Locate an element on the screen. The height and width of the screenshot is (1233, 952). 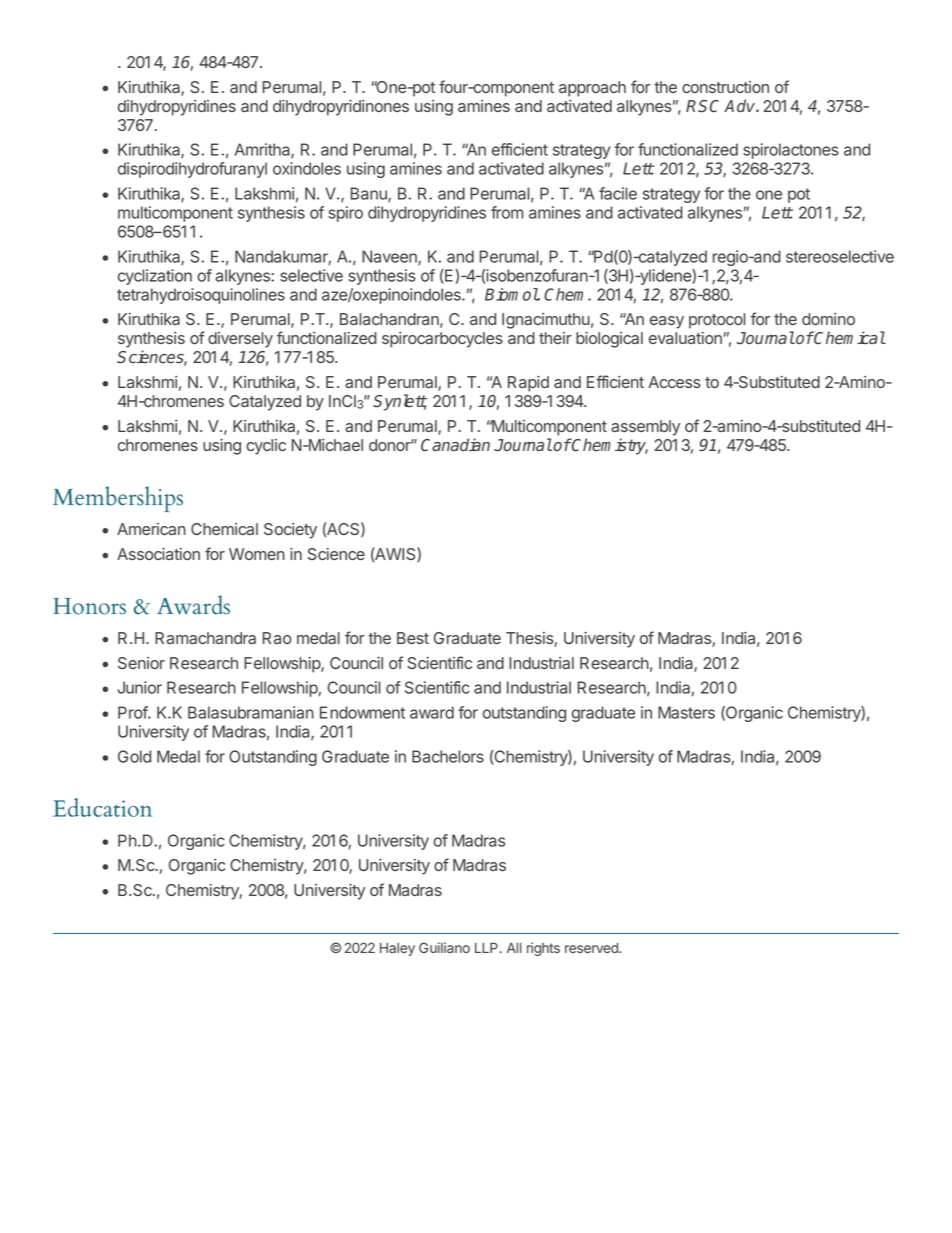
assembly is located at coordinates (645, 428).
